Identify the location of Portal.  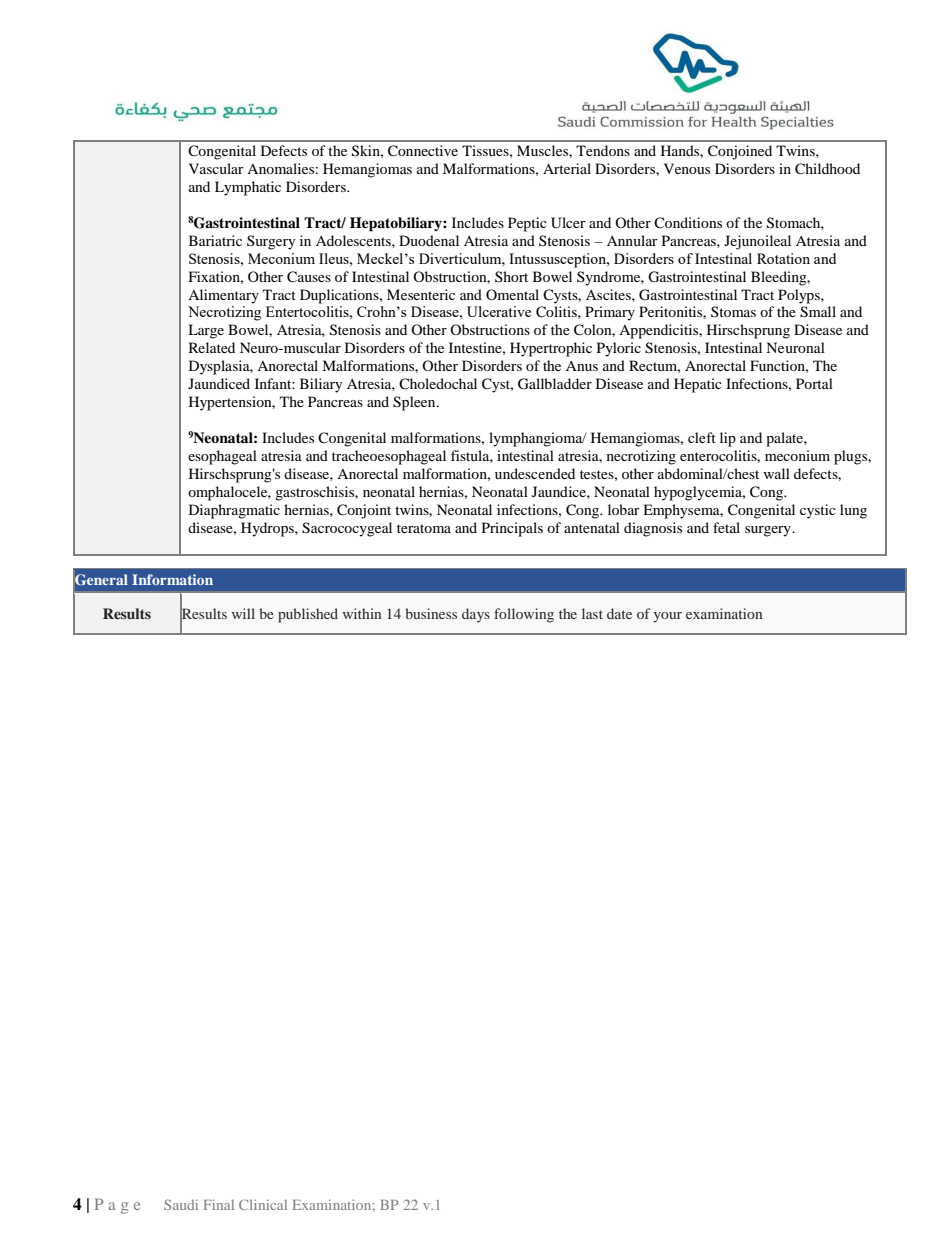
(814, 383).
